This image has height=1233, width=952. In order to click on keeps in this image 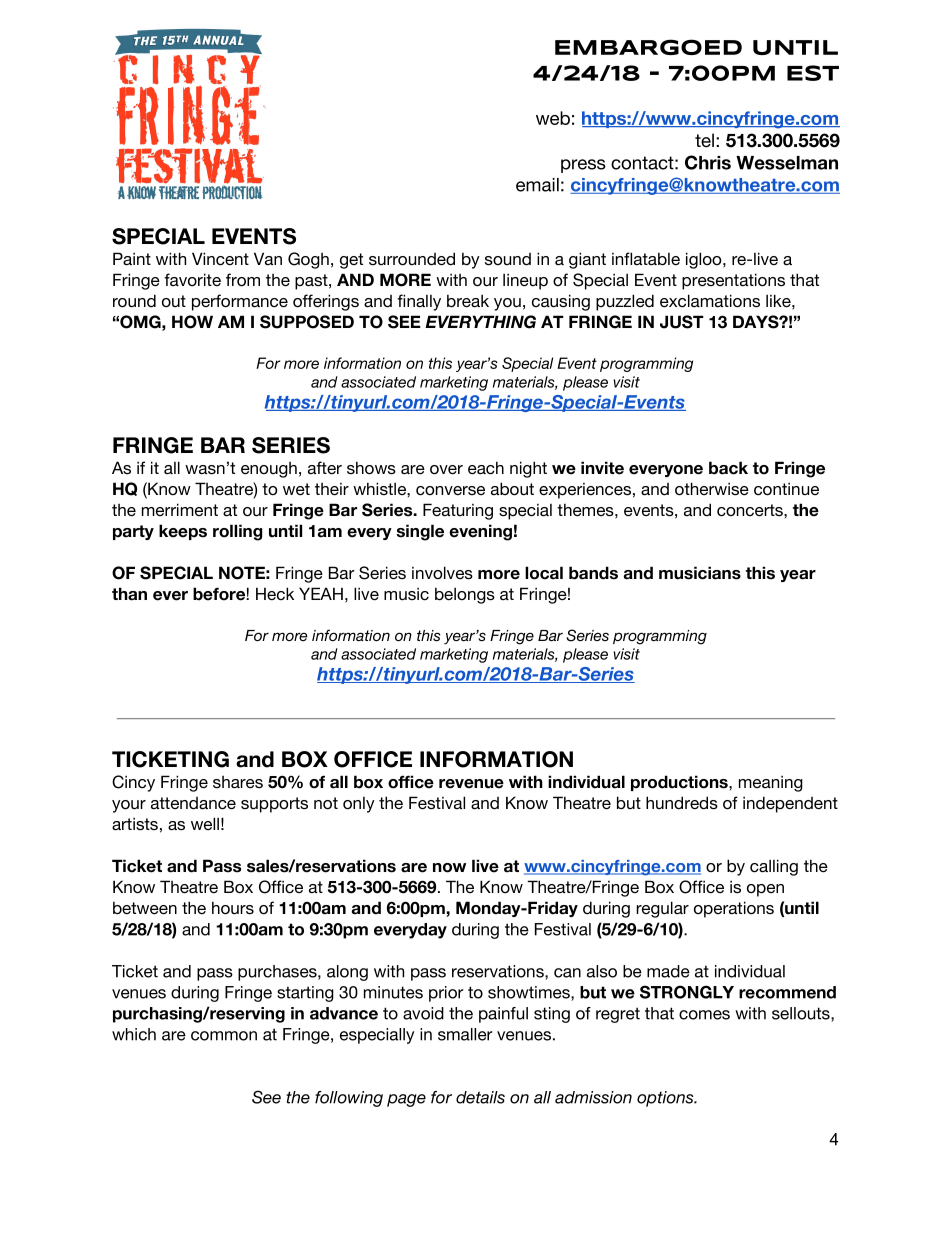, I will do `click(183, 532)`.
